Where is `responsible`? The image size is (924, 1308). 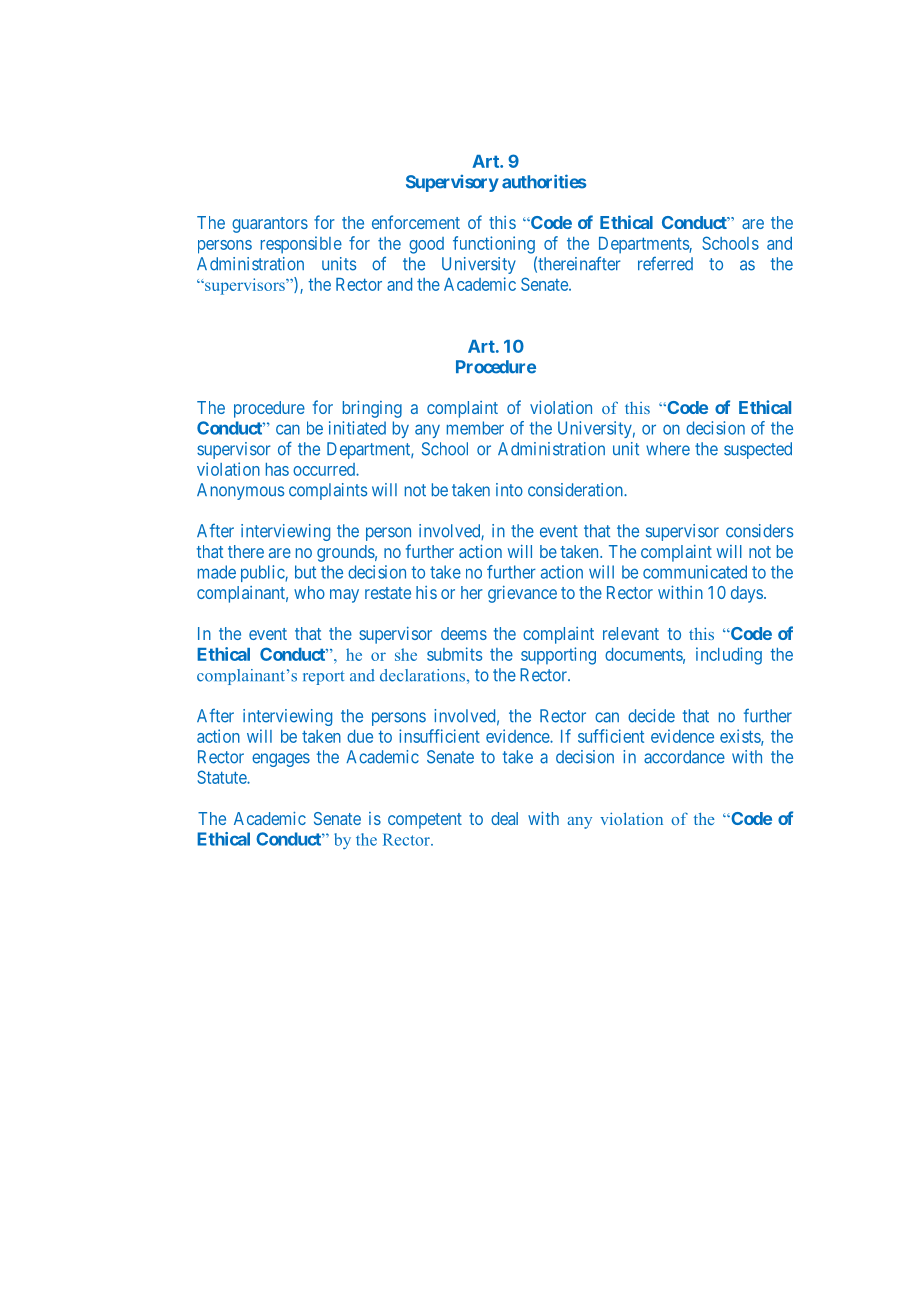
responsible is located at coordinates (301, 245).
